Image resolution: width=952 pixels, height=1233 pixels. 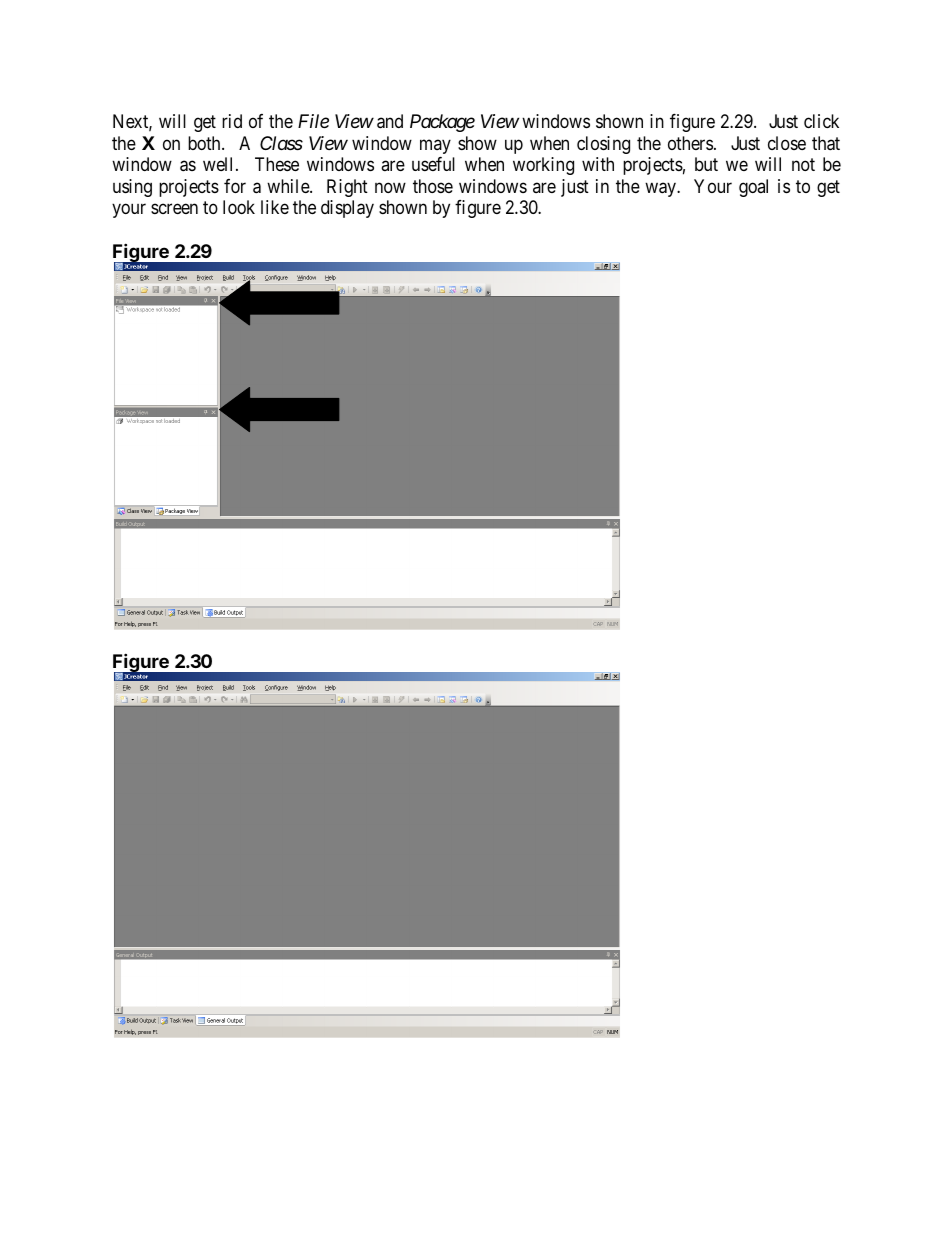 I want to click on may, so click(x=435, y=146).
